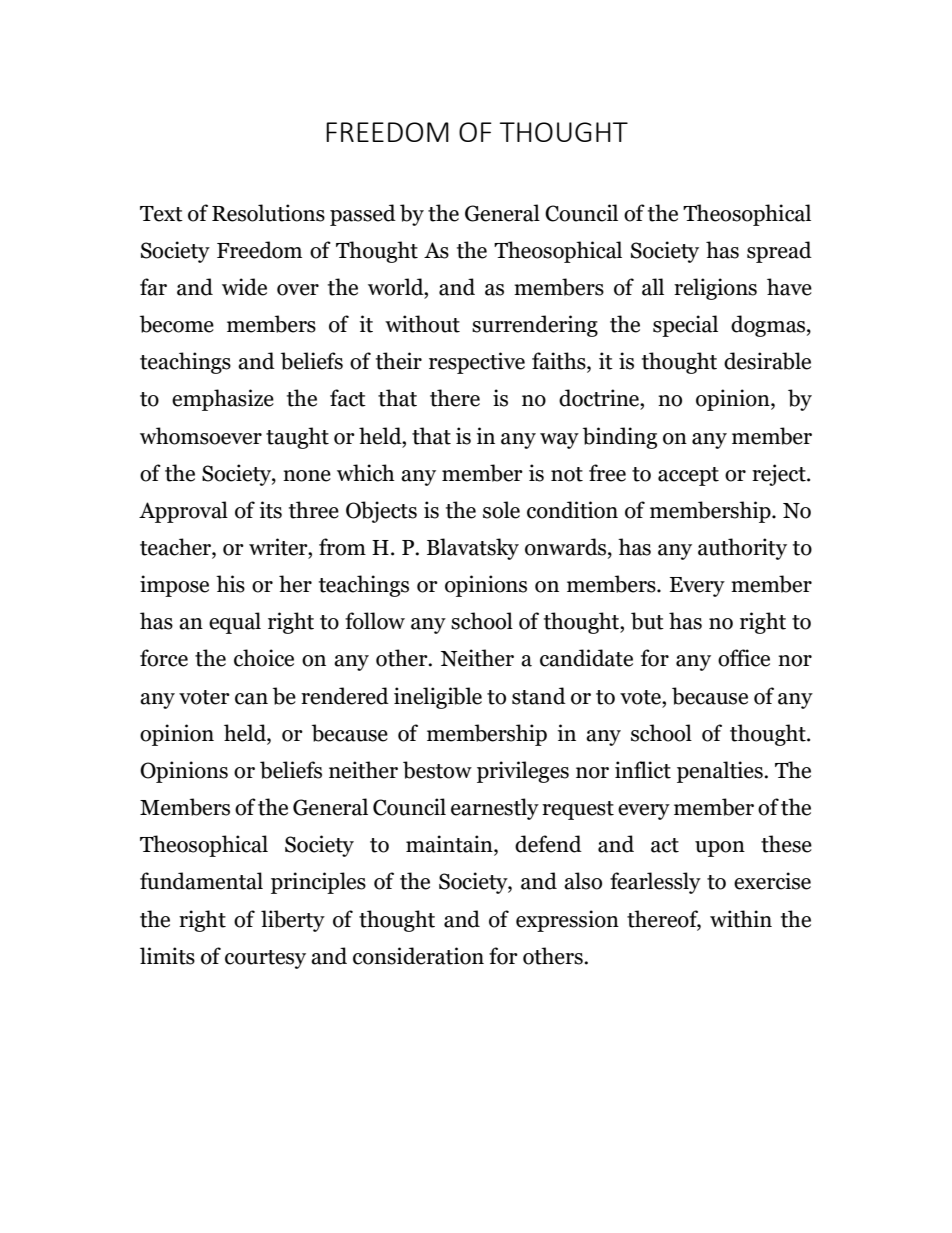 The height and width of the document is (1233, 952). I want to click on his, so click(230, 584).
